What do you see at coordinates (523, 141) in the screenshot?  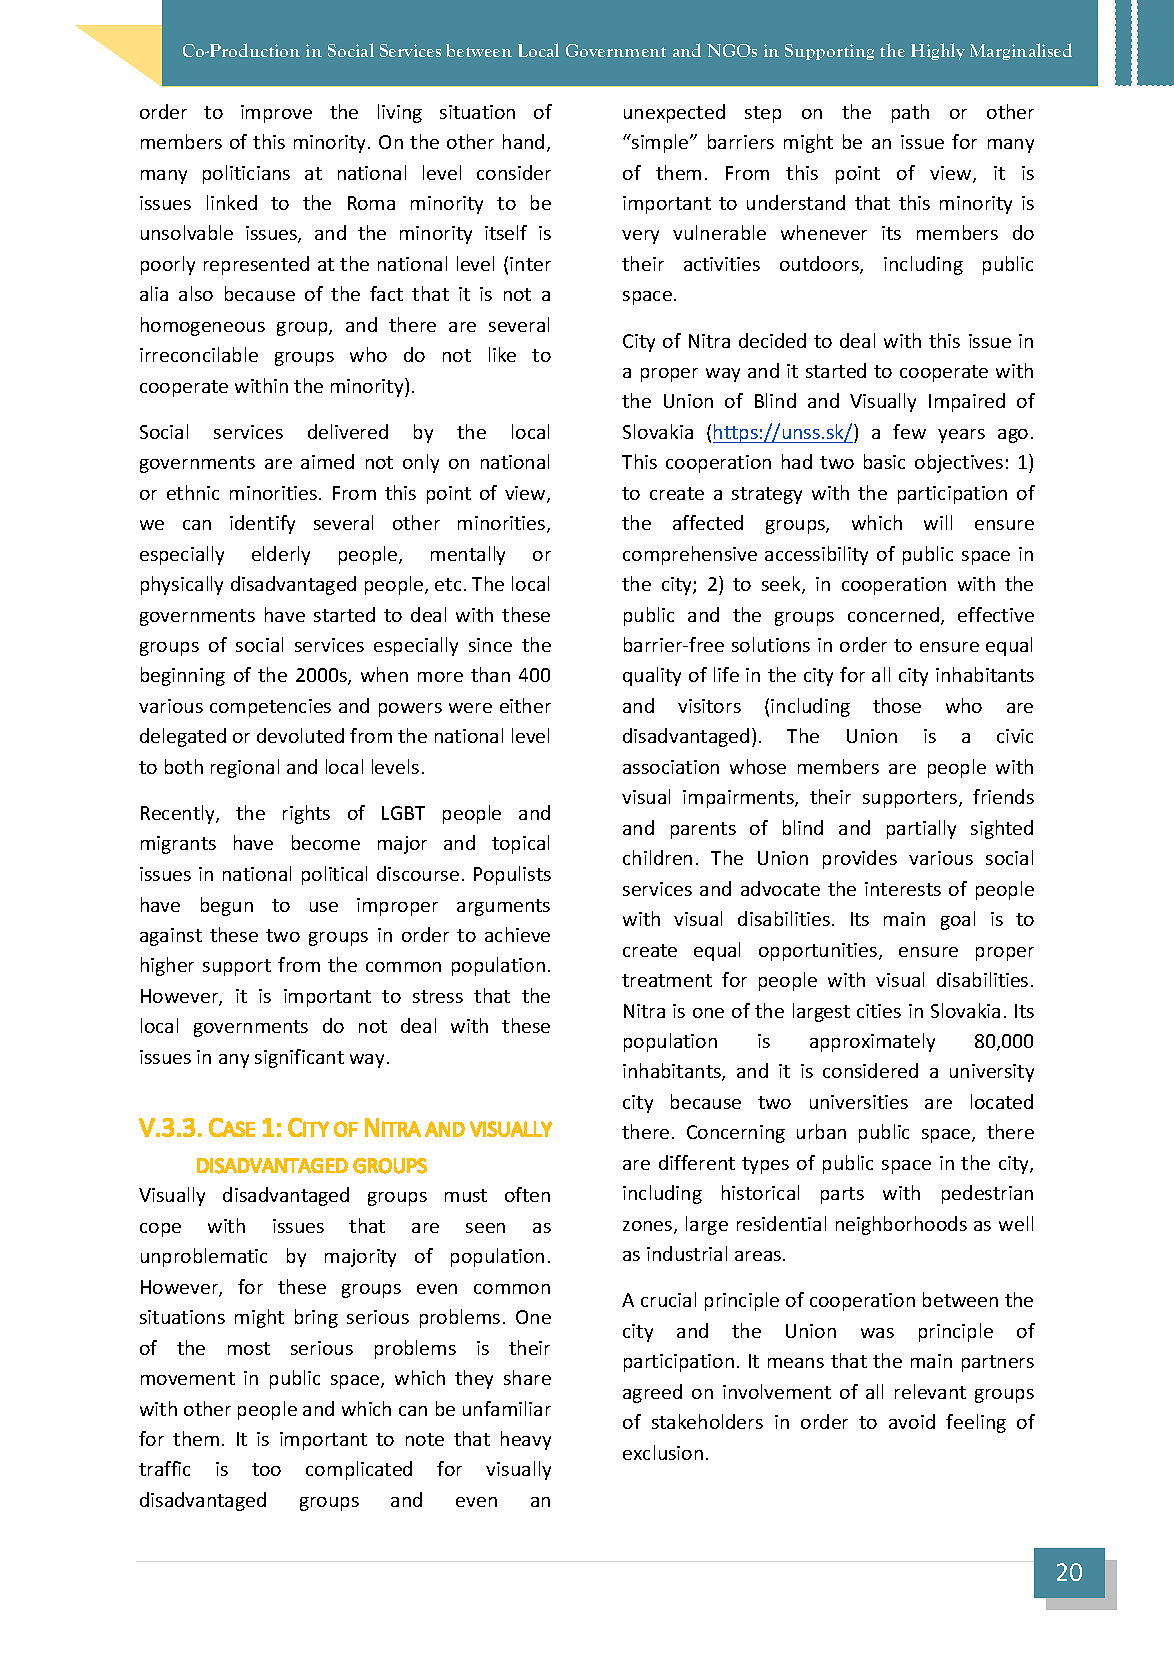 I see `hand` at bounding box center [523, 141].
